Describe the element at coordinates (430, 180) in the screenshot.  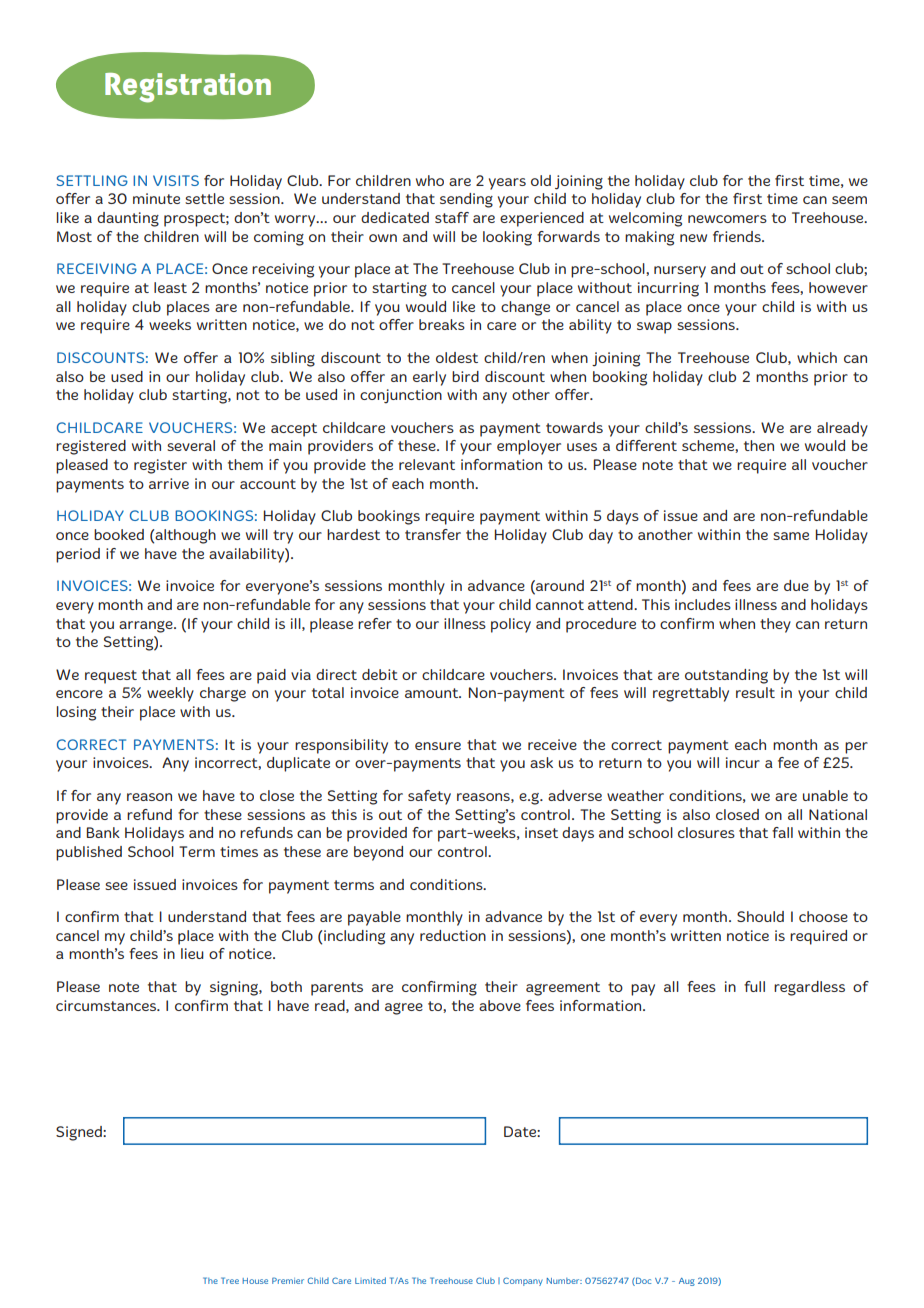
I see `who` at that location.
